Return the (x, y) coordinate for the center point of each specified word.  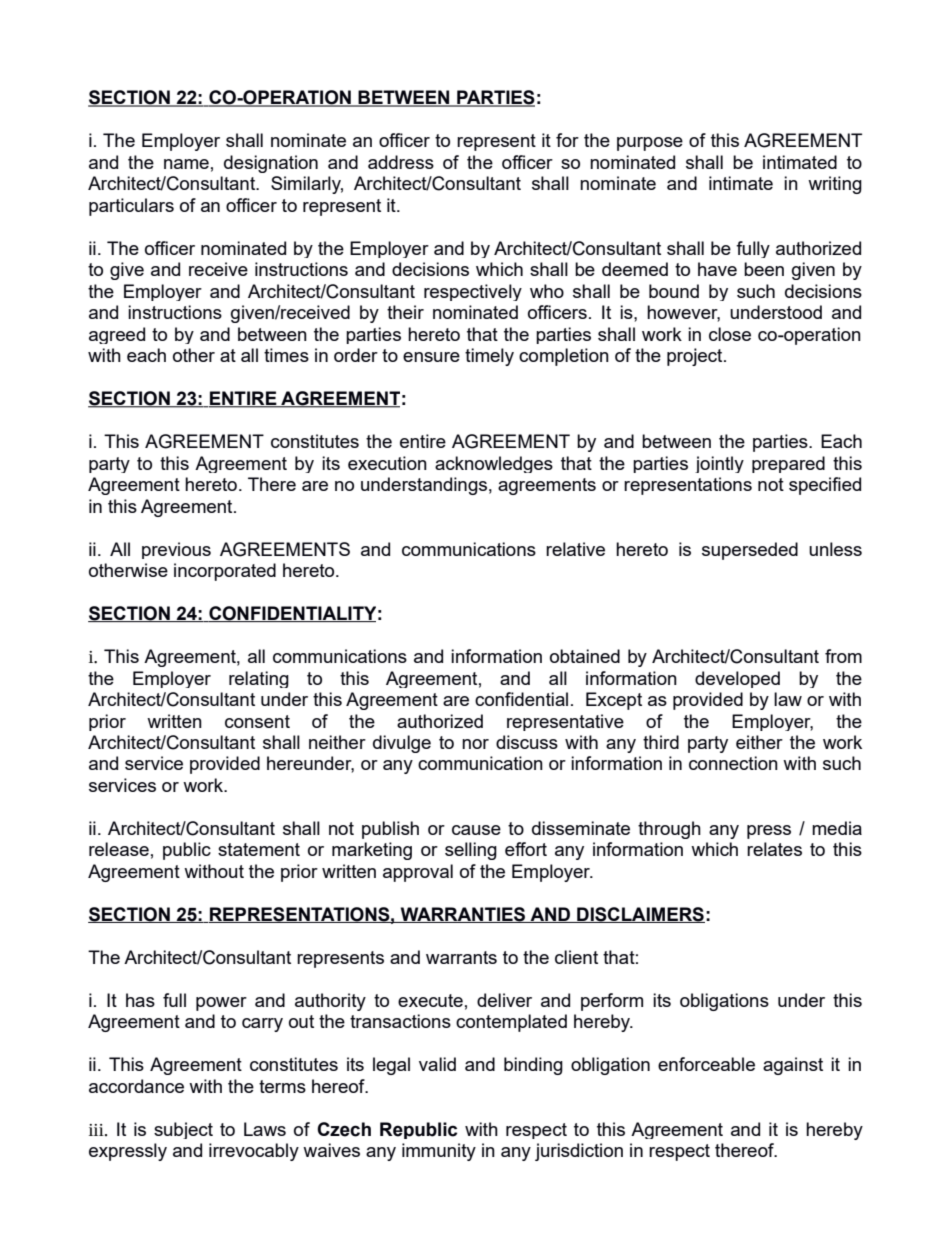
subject (183, 1130)
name (186, 164)
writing (835, 185)
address (401, 162)
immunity (439, 1152)
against (793, 1066)
